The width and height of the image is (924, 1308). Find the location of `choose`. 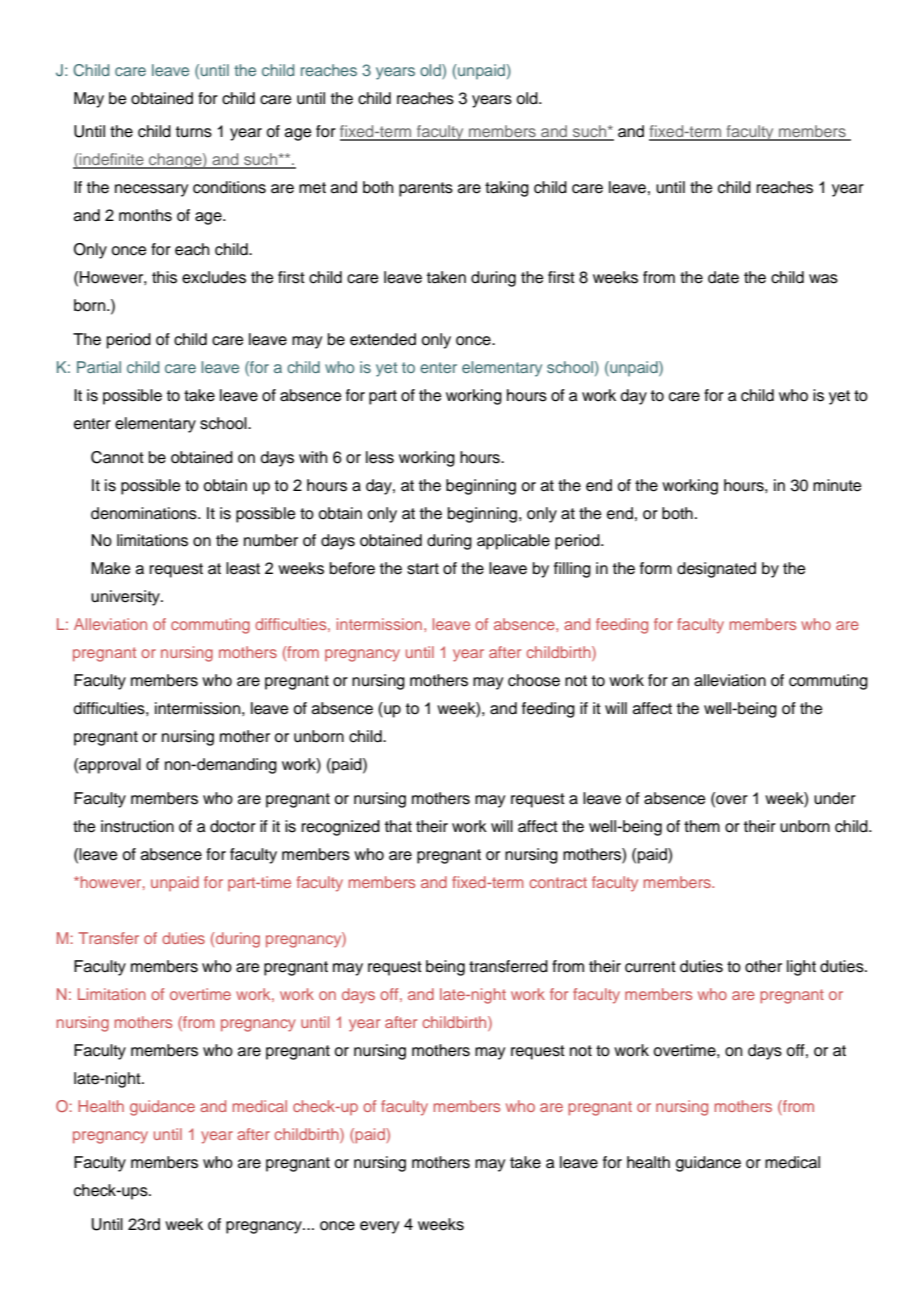

choose is located at coordinates (534, 680).
